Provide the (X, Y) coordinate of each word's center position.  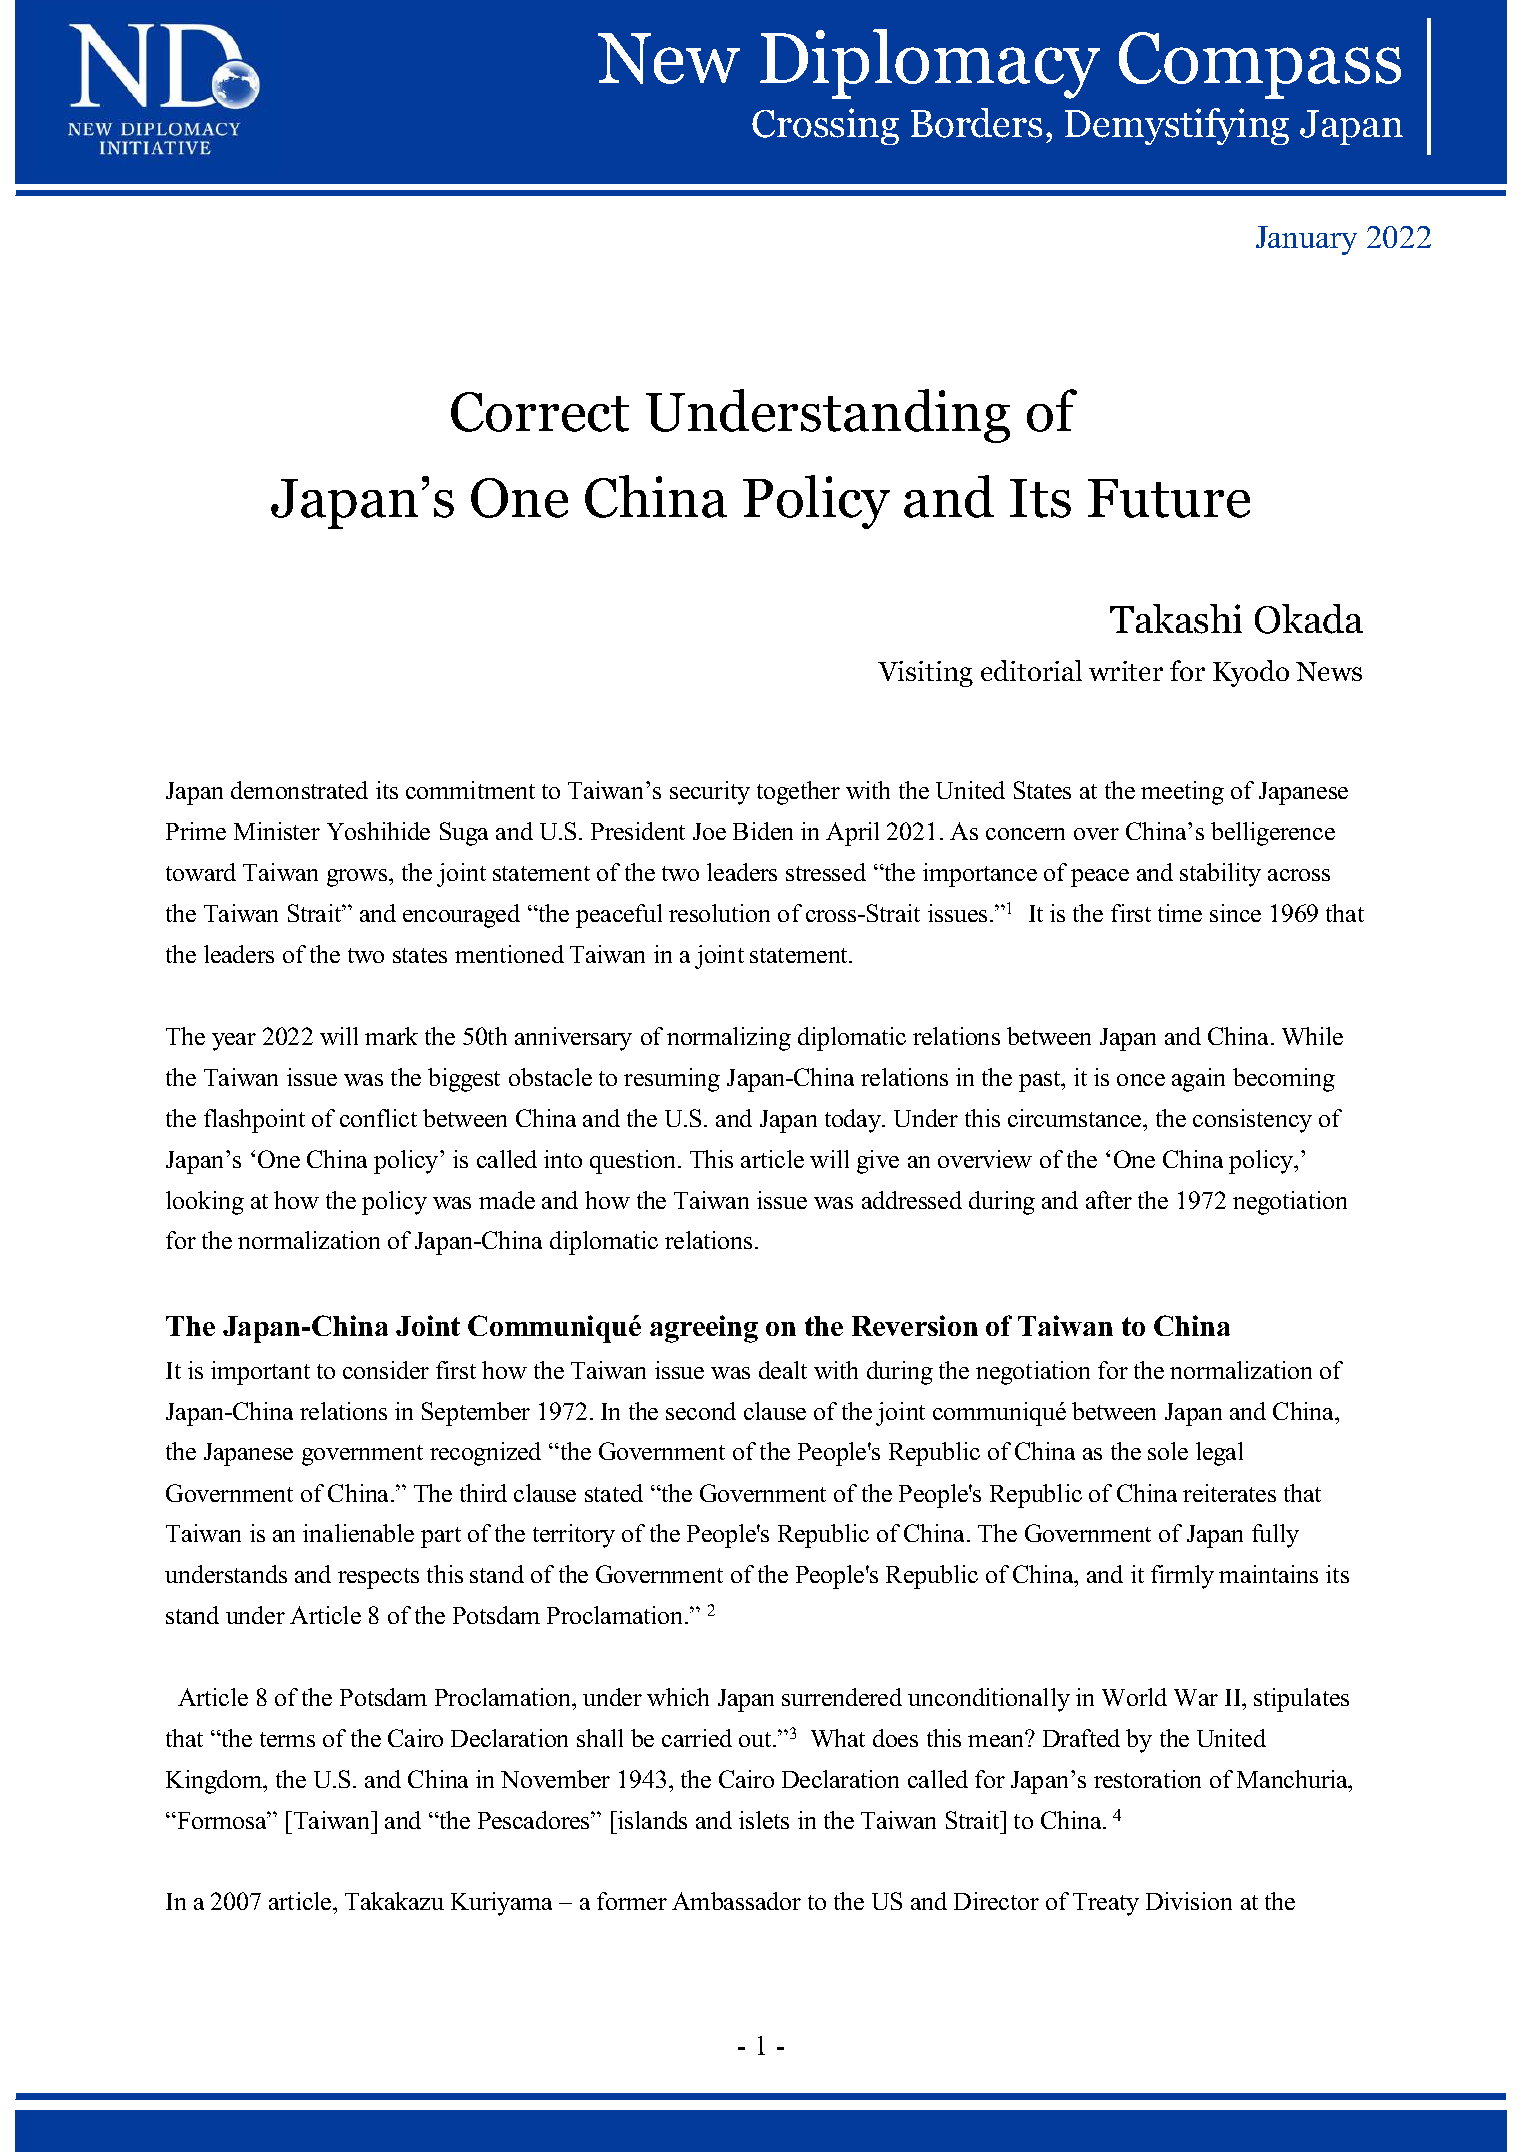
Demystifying (1177, 126)
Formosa (222, 1820)
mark (391, 1036)
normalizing (729, 1039)
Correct (540, 412)
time (1180, 913)
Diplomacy (930, 64)
